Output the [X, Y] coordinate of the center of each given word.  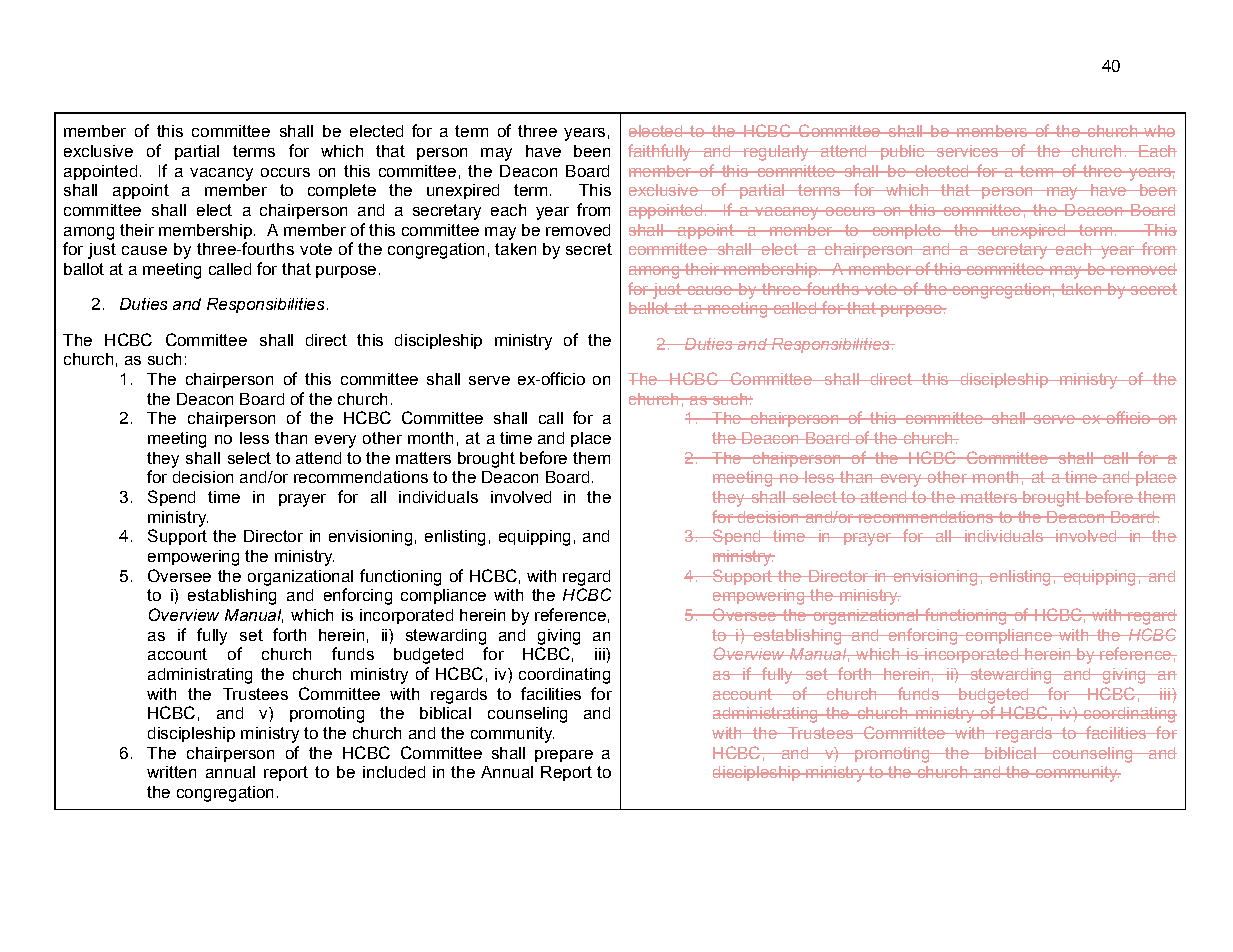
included [394, 772]
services [967, 151]
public [902, 152]
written [171, 772]
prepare [564, 756]
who [1158, 131]
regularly [776, 153]
